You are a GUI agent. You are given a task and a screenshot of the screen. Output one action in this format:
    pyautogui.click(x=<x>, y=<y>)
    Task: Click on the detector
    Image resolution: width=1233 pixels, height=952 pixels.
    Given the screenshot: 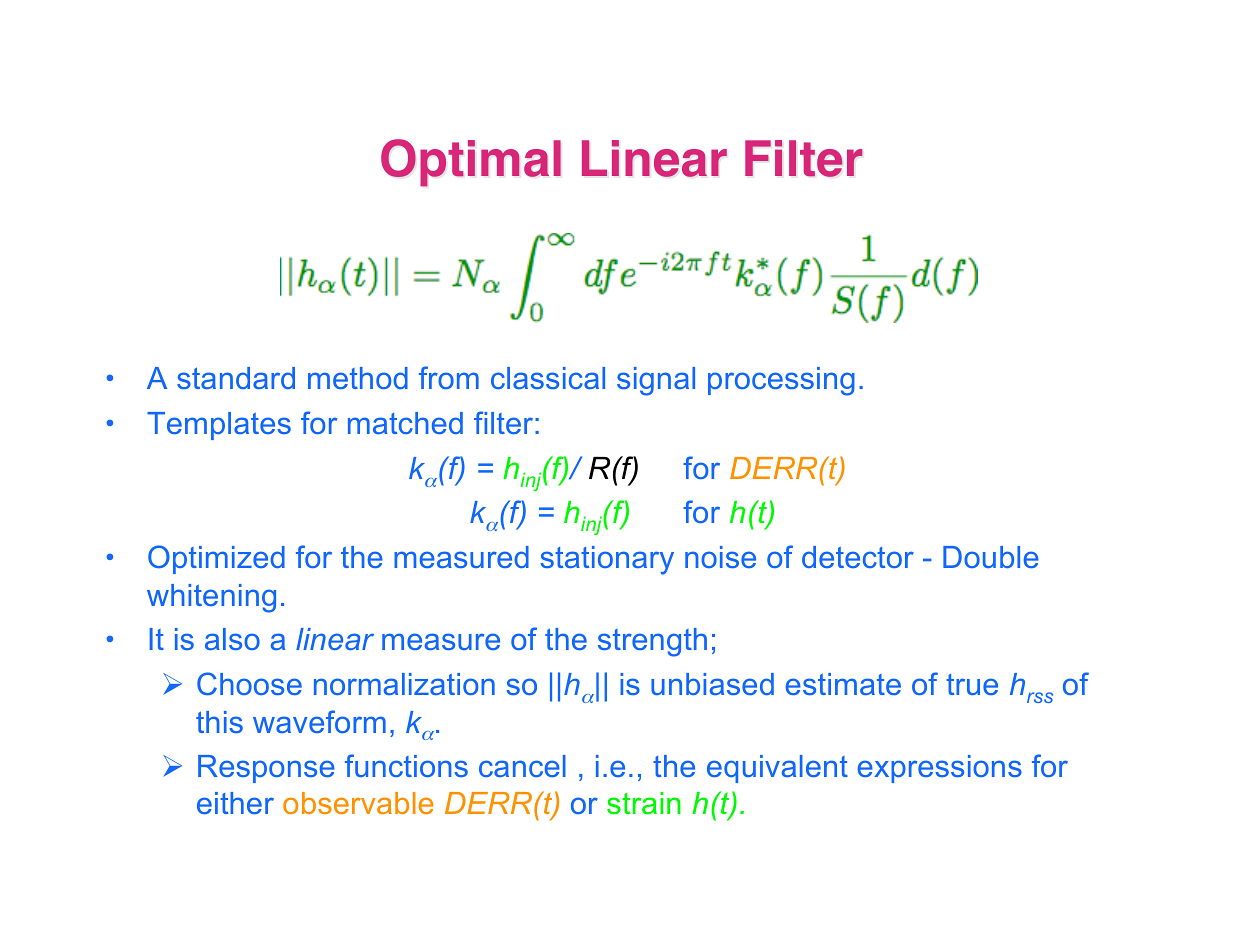 What is the action you would take?
    pyautogui.click(x=858, y=557)
